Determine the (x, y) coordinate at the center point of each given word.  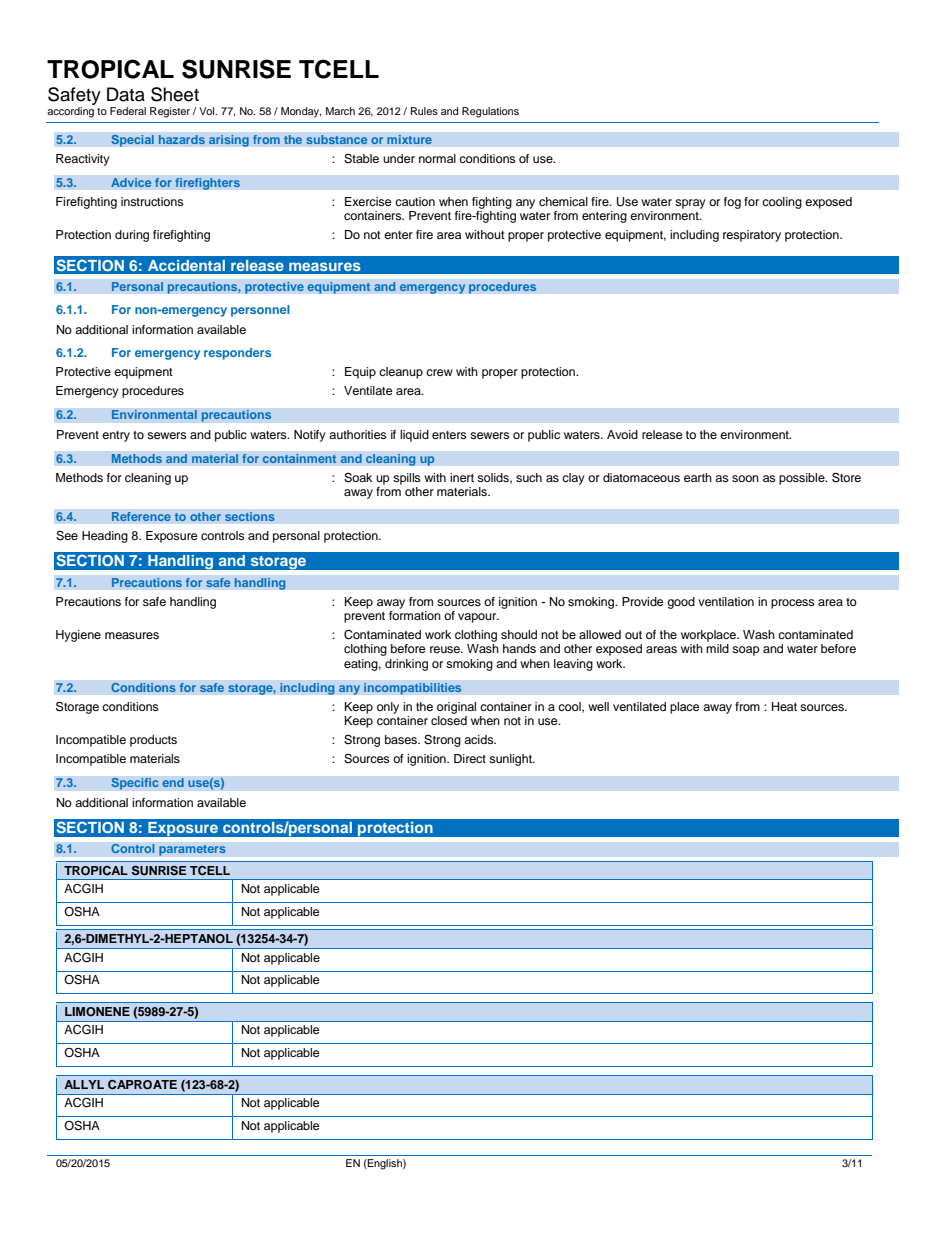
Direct (470, 758)
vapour (478, 618)
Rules (424, 111)
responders (237, 354)
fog (732, 203)
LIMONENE (97, 1011)
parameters (192, 850)
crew (439, 372)
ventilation (726, 601)
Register (170, 112)
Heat (784, 706)
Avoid (622, 434)
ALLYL (84, 1084)
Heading (105, 537)
